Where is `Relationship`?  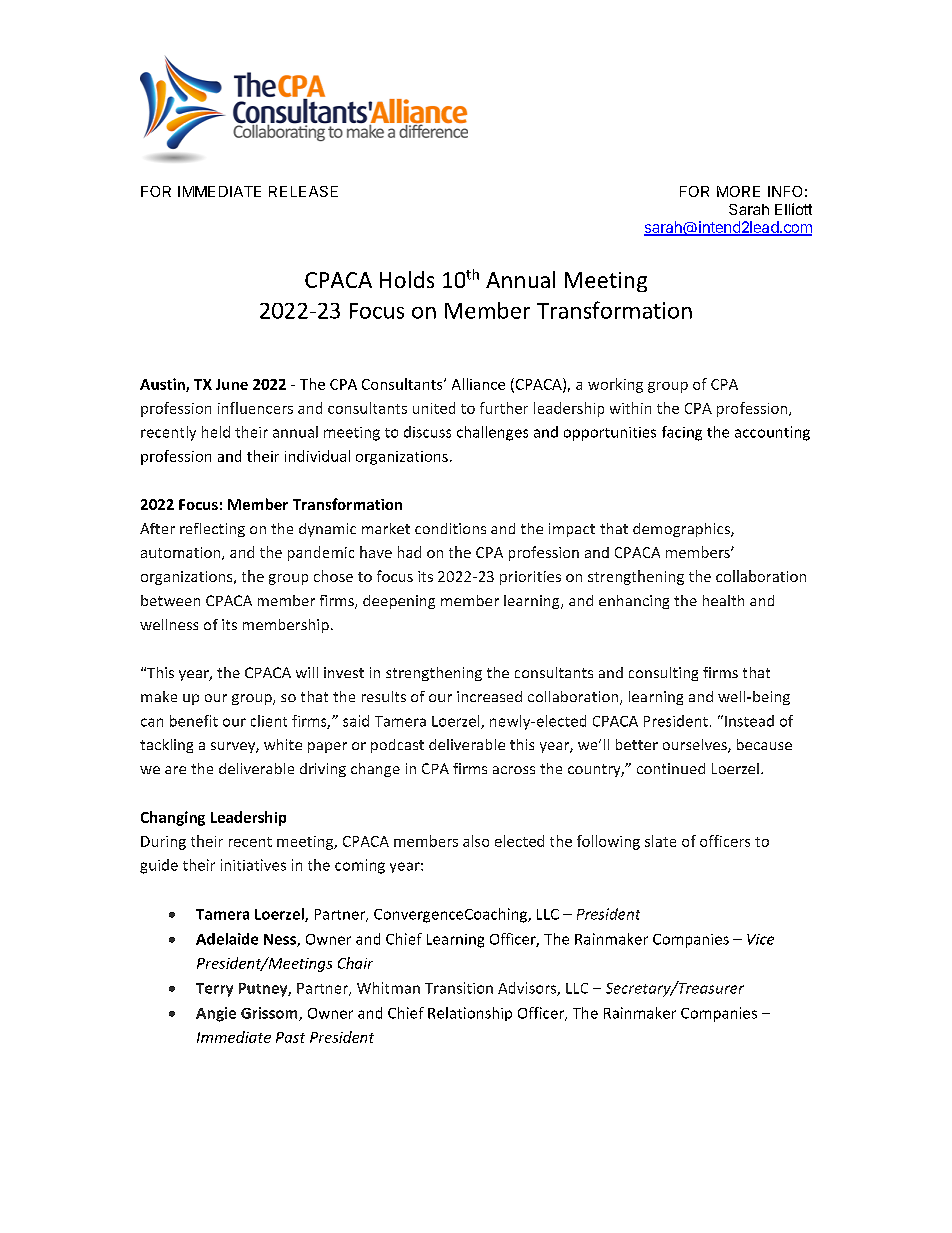 Relationship is located at coordinates (470, 1014).
